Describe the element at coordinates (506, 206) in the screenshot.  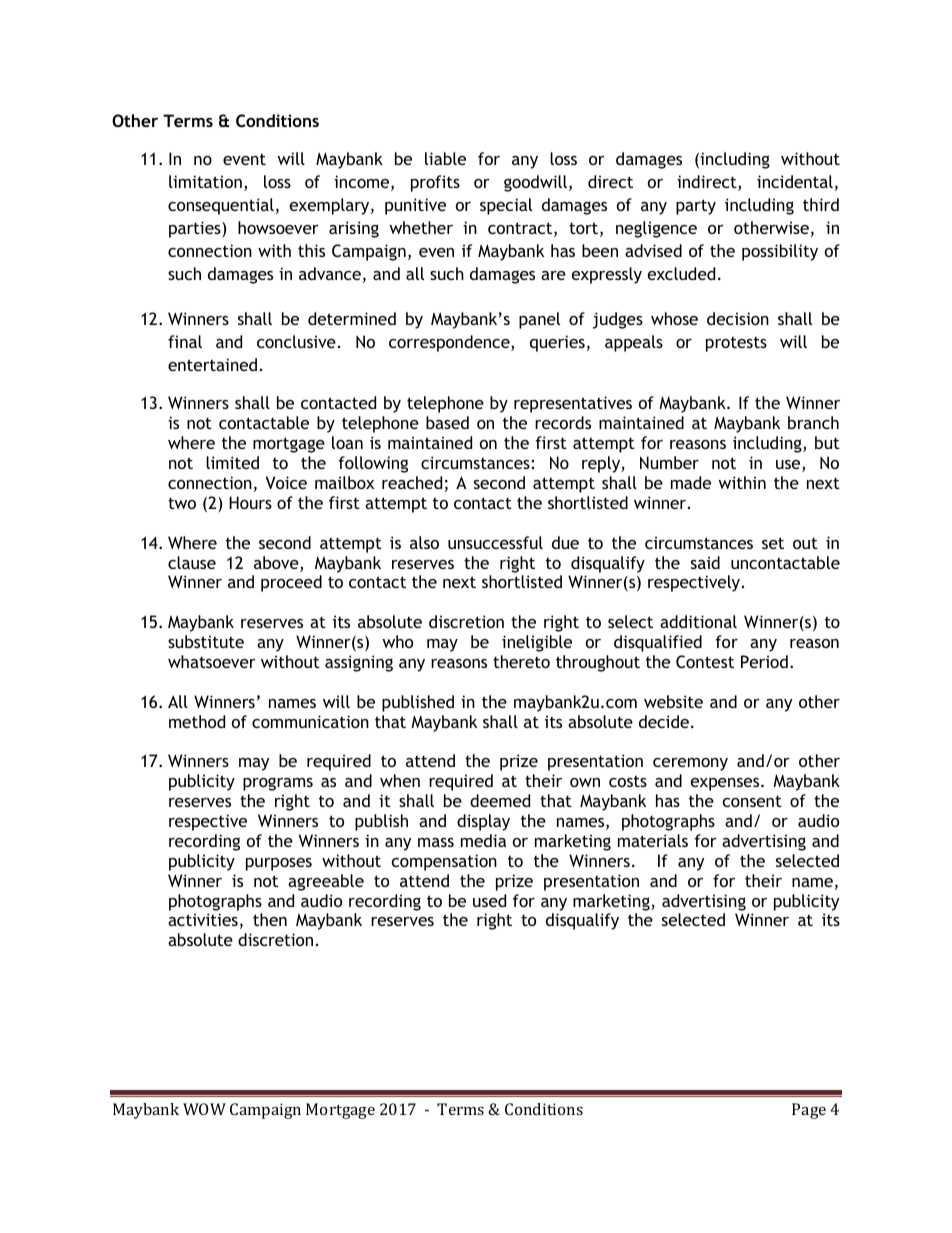
I see `special` at that location.
